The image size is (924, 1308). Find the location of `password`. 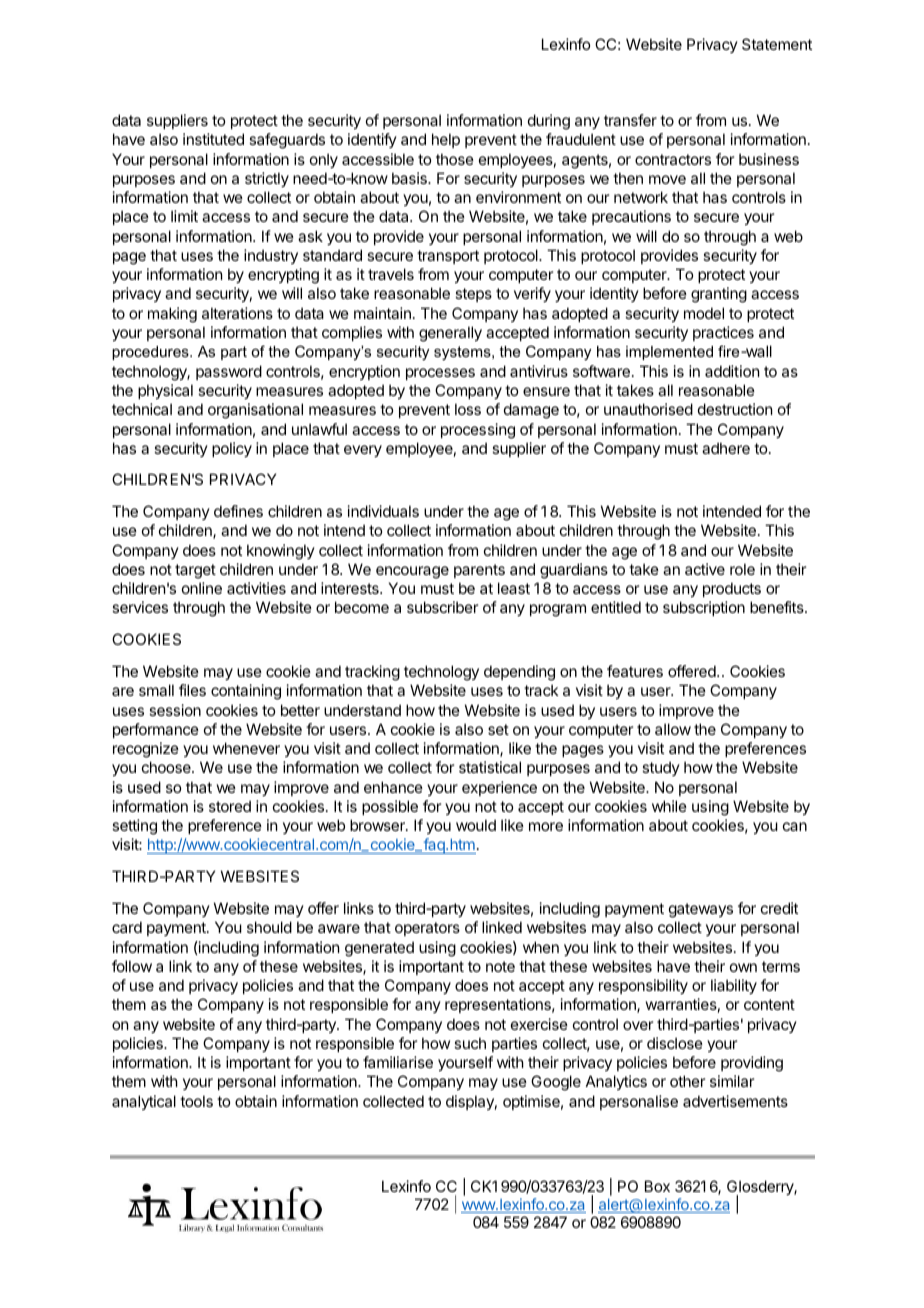

password is located at coordinates (229, 372).
